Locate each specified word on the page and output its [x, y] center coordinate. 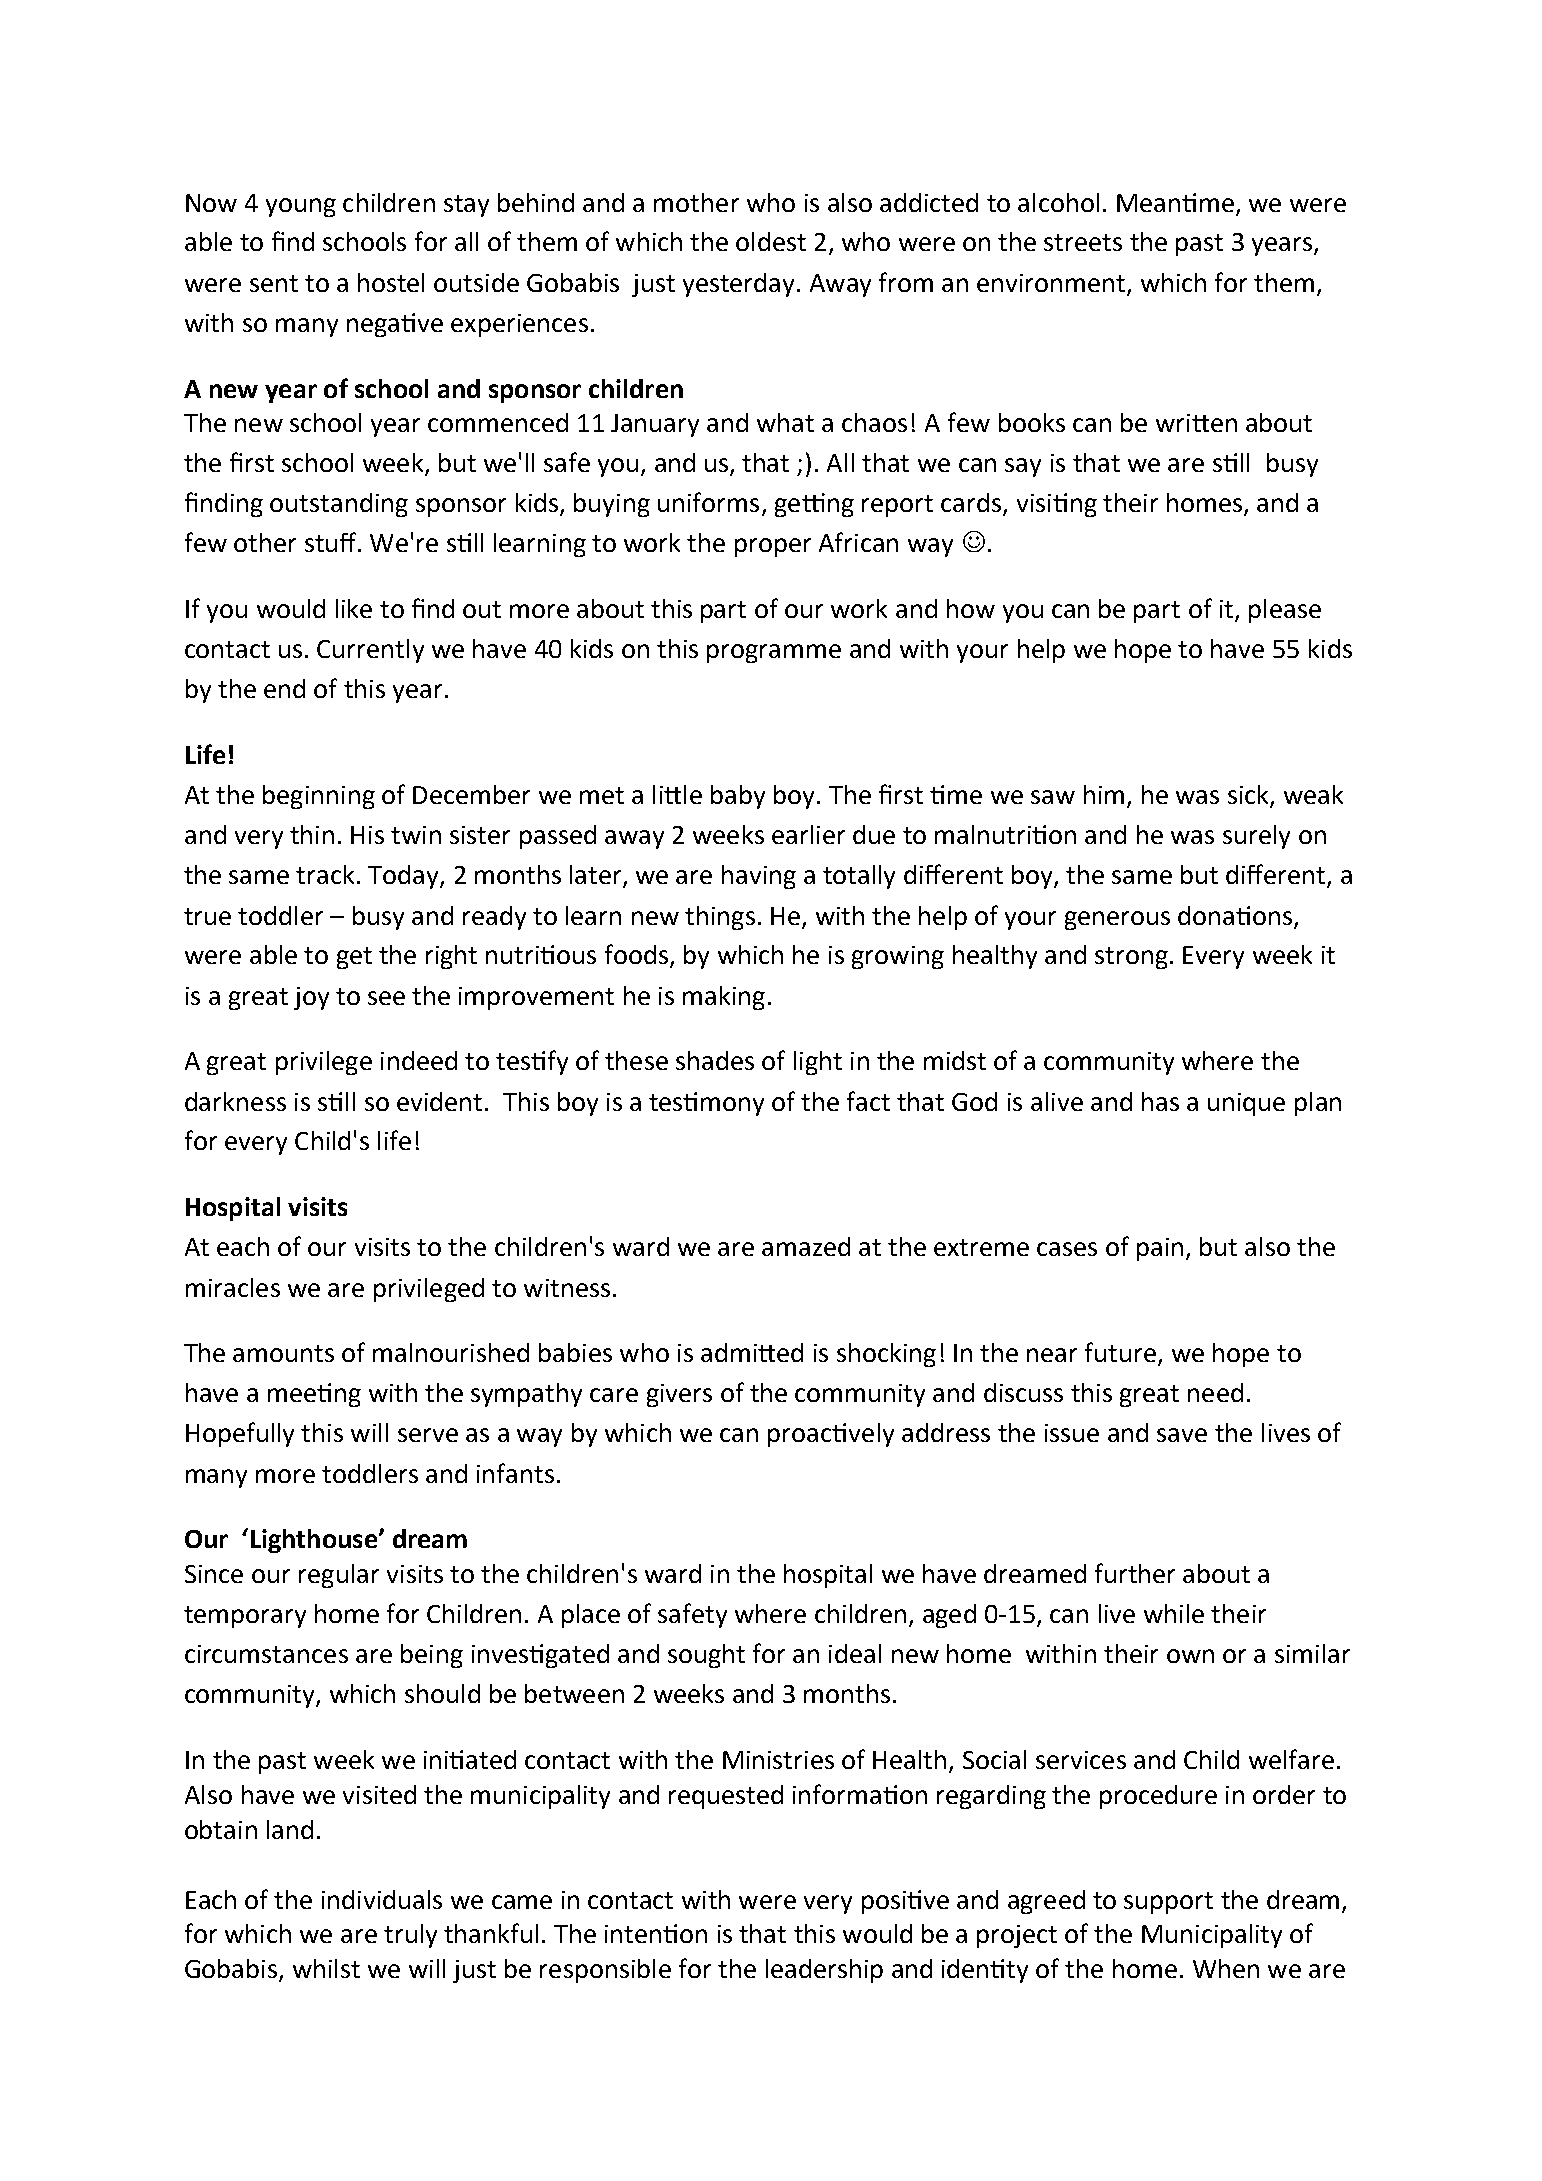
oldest [771, 241]
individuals [382, 1899]
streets [1083, 242]
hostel [391, 282]
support [1168, 1903]
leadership [824, 1971]
